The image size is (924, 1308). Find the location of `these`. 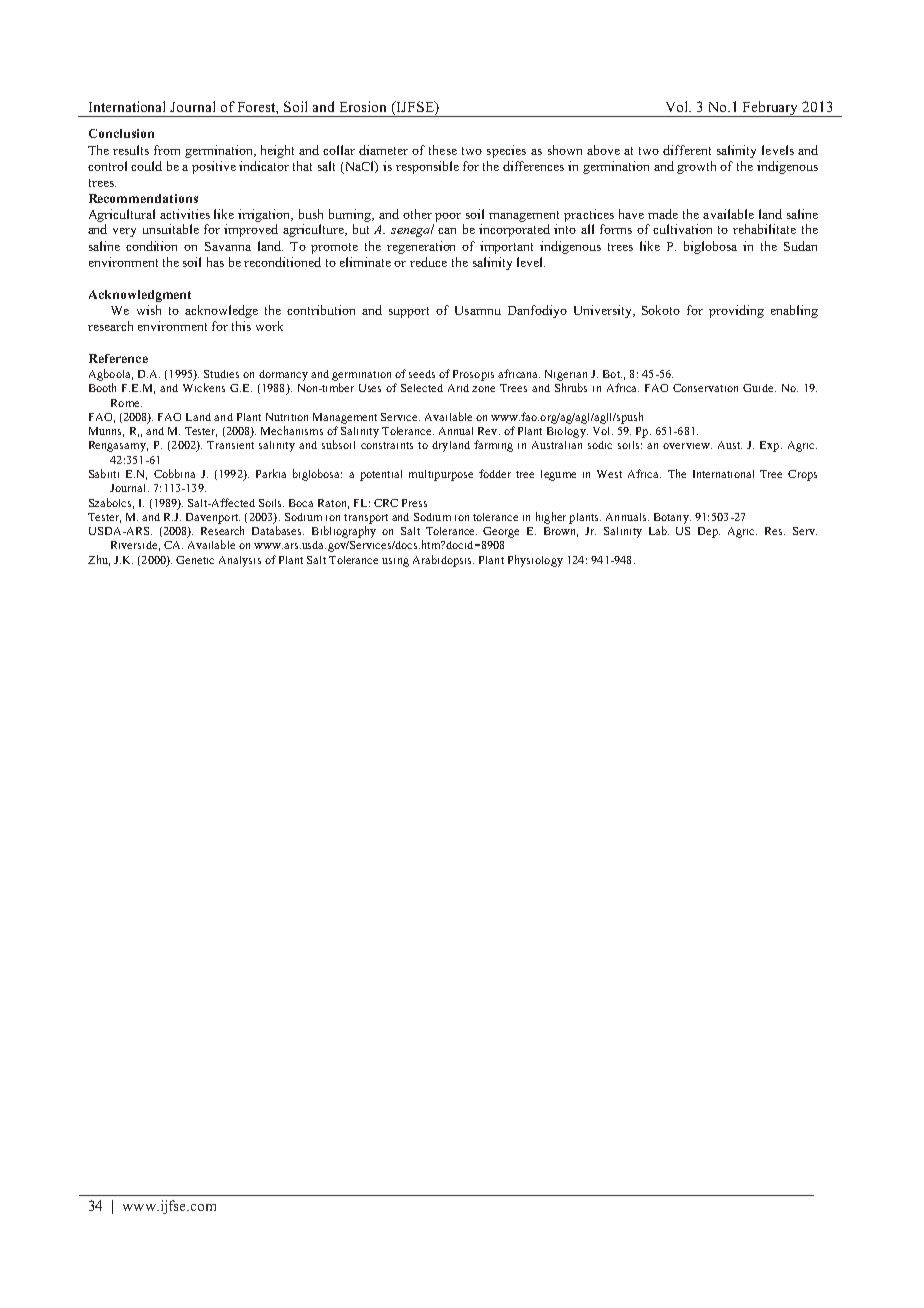

these is located at coordinates (443, 150).
